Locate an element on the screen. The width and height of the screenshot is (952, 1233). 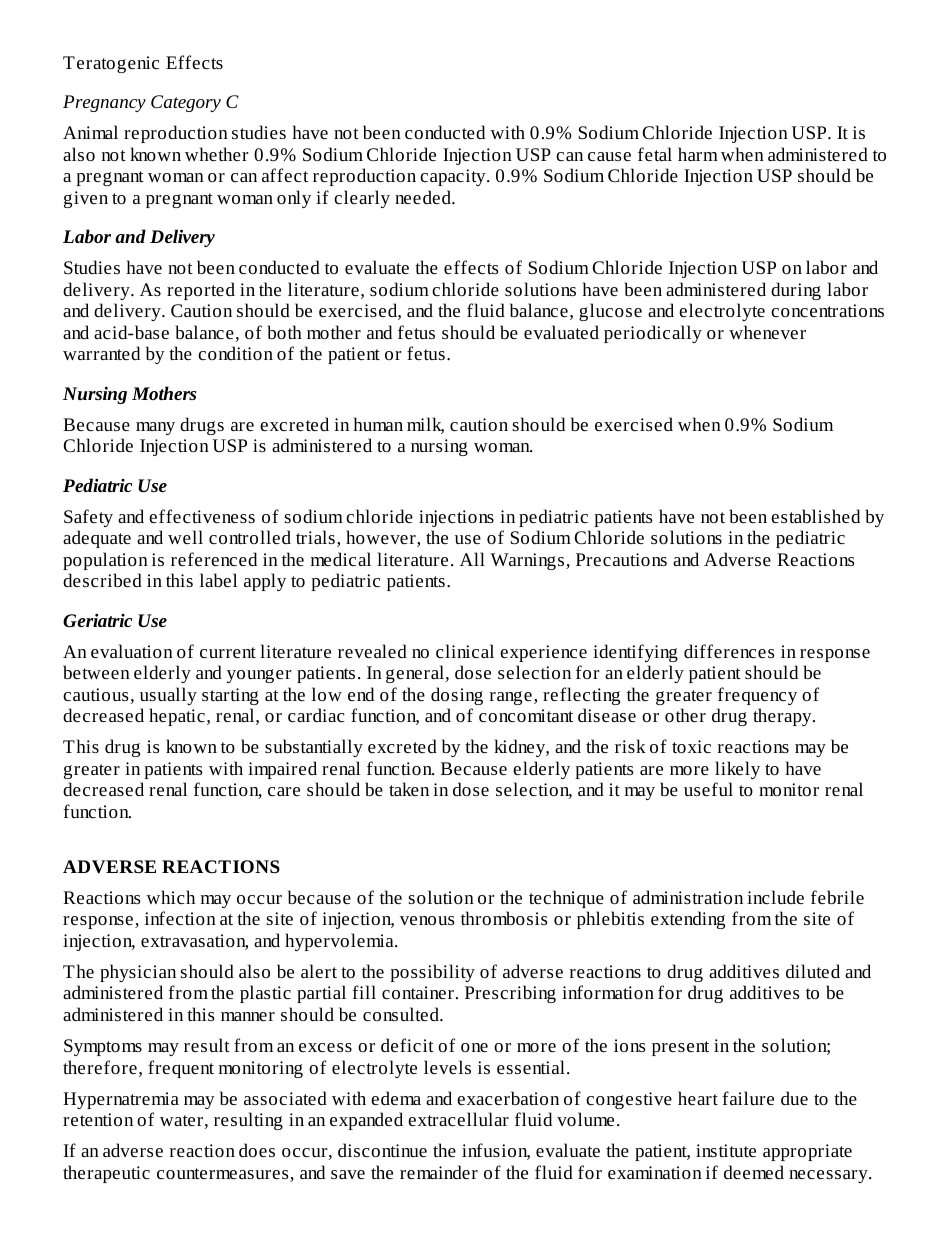
institute is located at coordinates (726, 1150).
